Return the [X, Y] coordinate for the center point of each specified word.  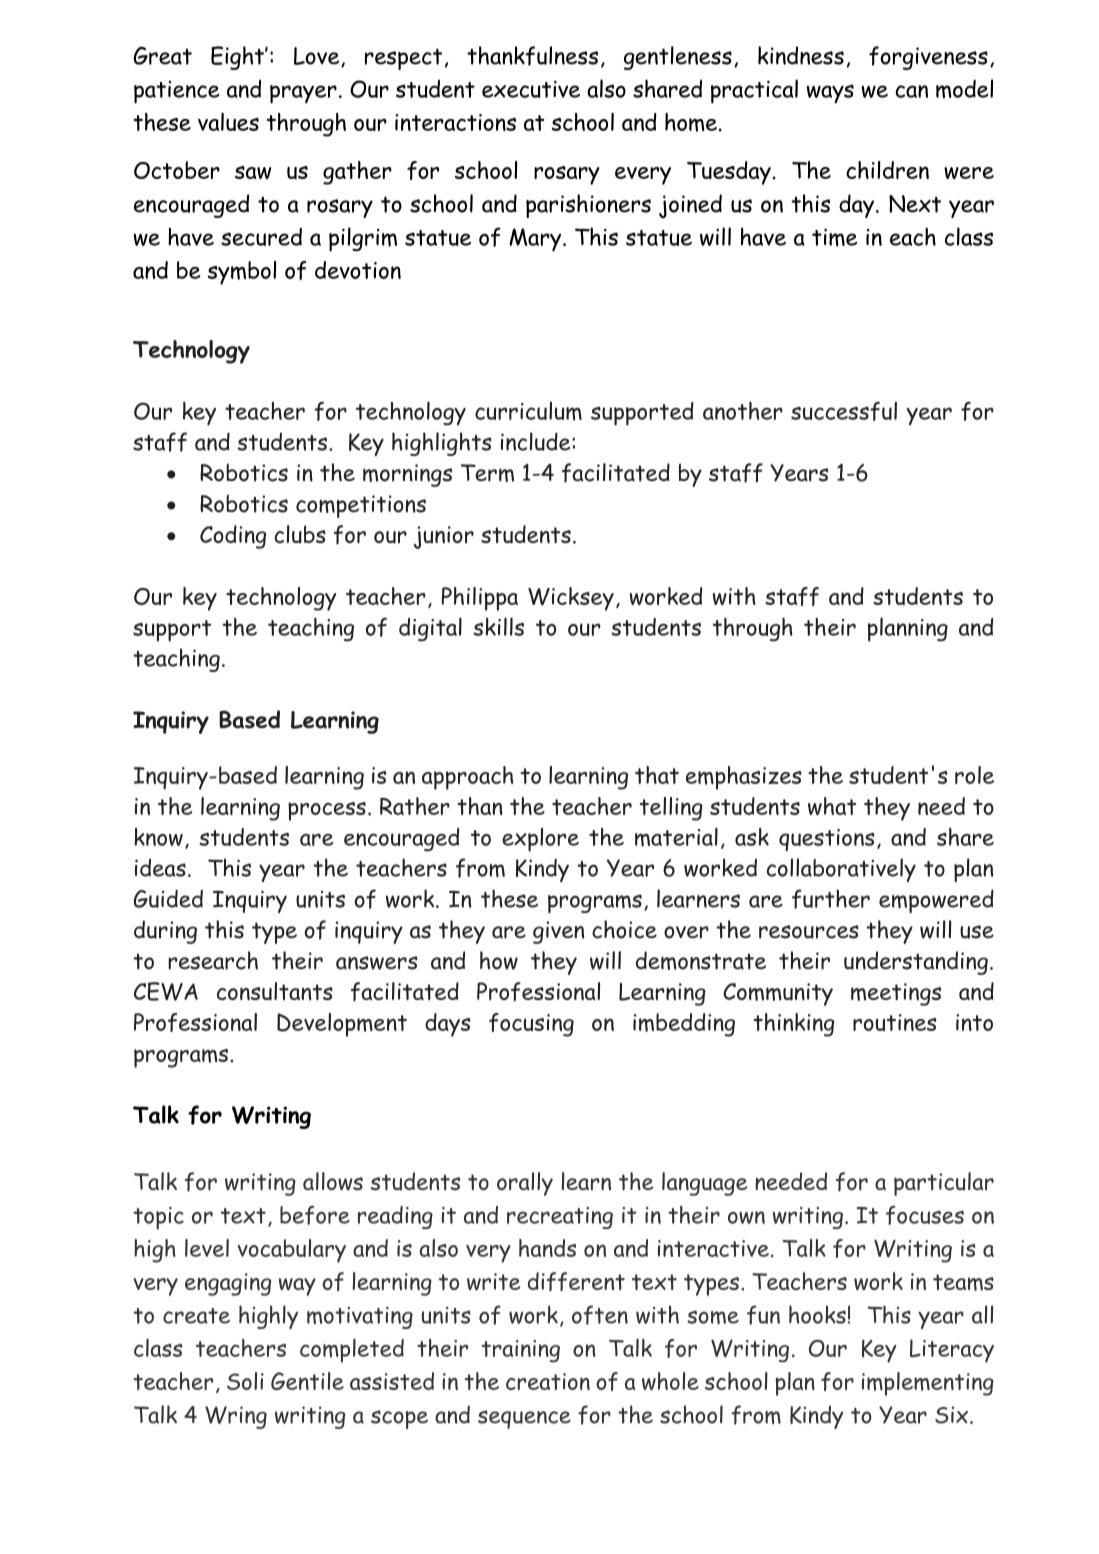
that [657, 775]
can [911, 91]
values [228, 122]
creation [548, 1381]
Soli [245, 1381]
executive [531, 89]
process [327, 811]
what [832, 806]
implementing [928, 1384]
